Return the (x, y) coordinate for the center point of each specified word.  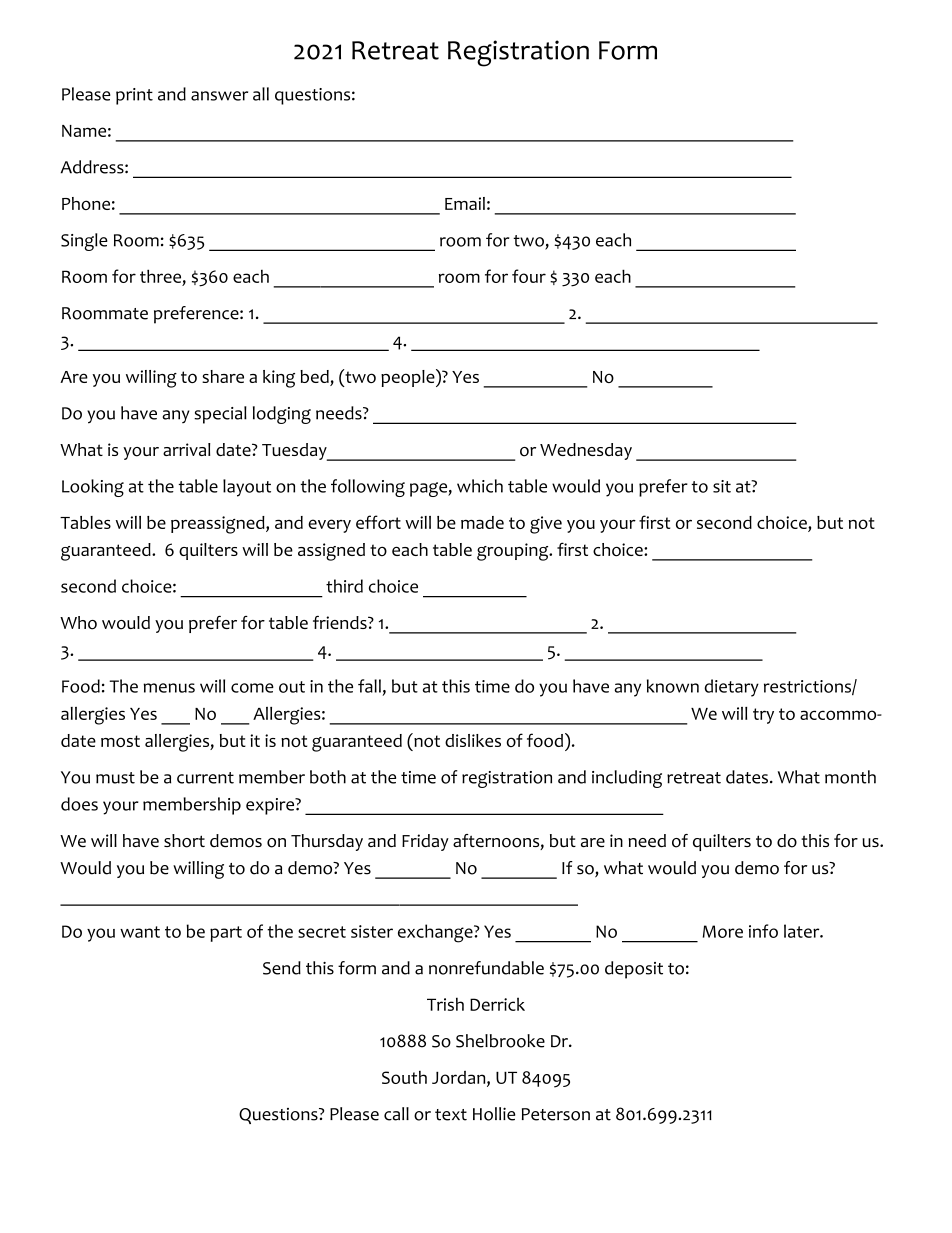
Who (78, 623)
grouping (514, 552)
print (134, 96)
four (529, 276)
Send (282, 968)
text (451, 1115)
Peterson (556, 1114)
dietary (731, 688)
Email (465, 203)
